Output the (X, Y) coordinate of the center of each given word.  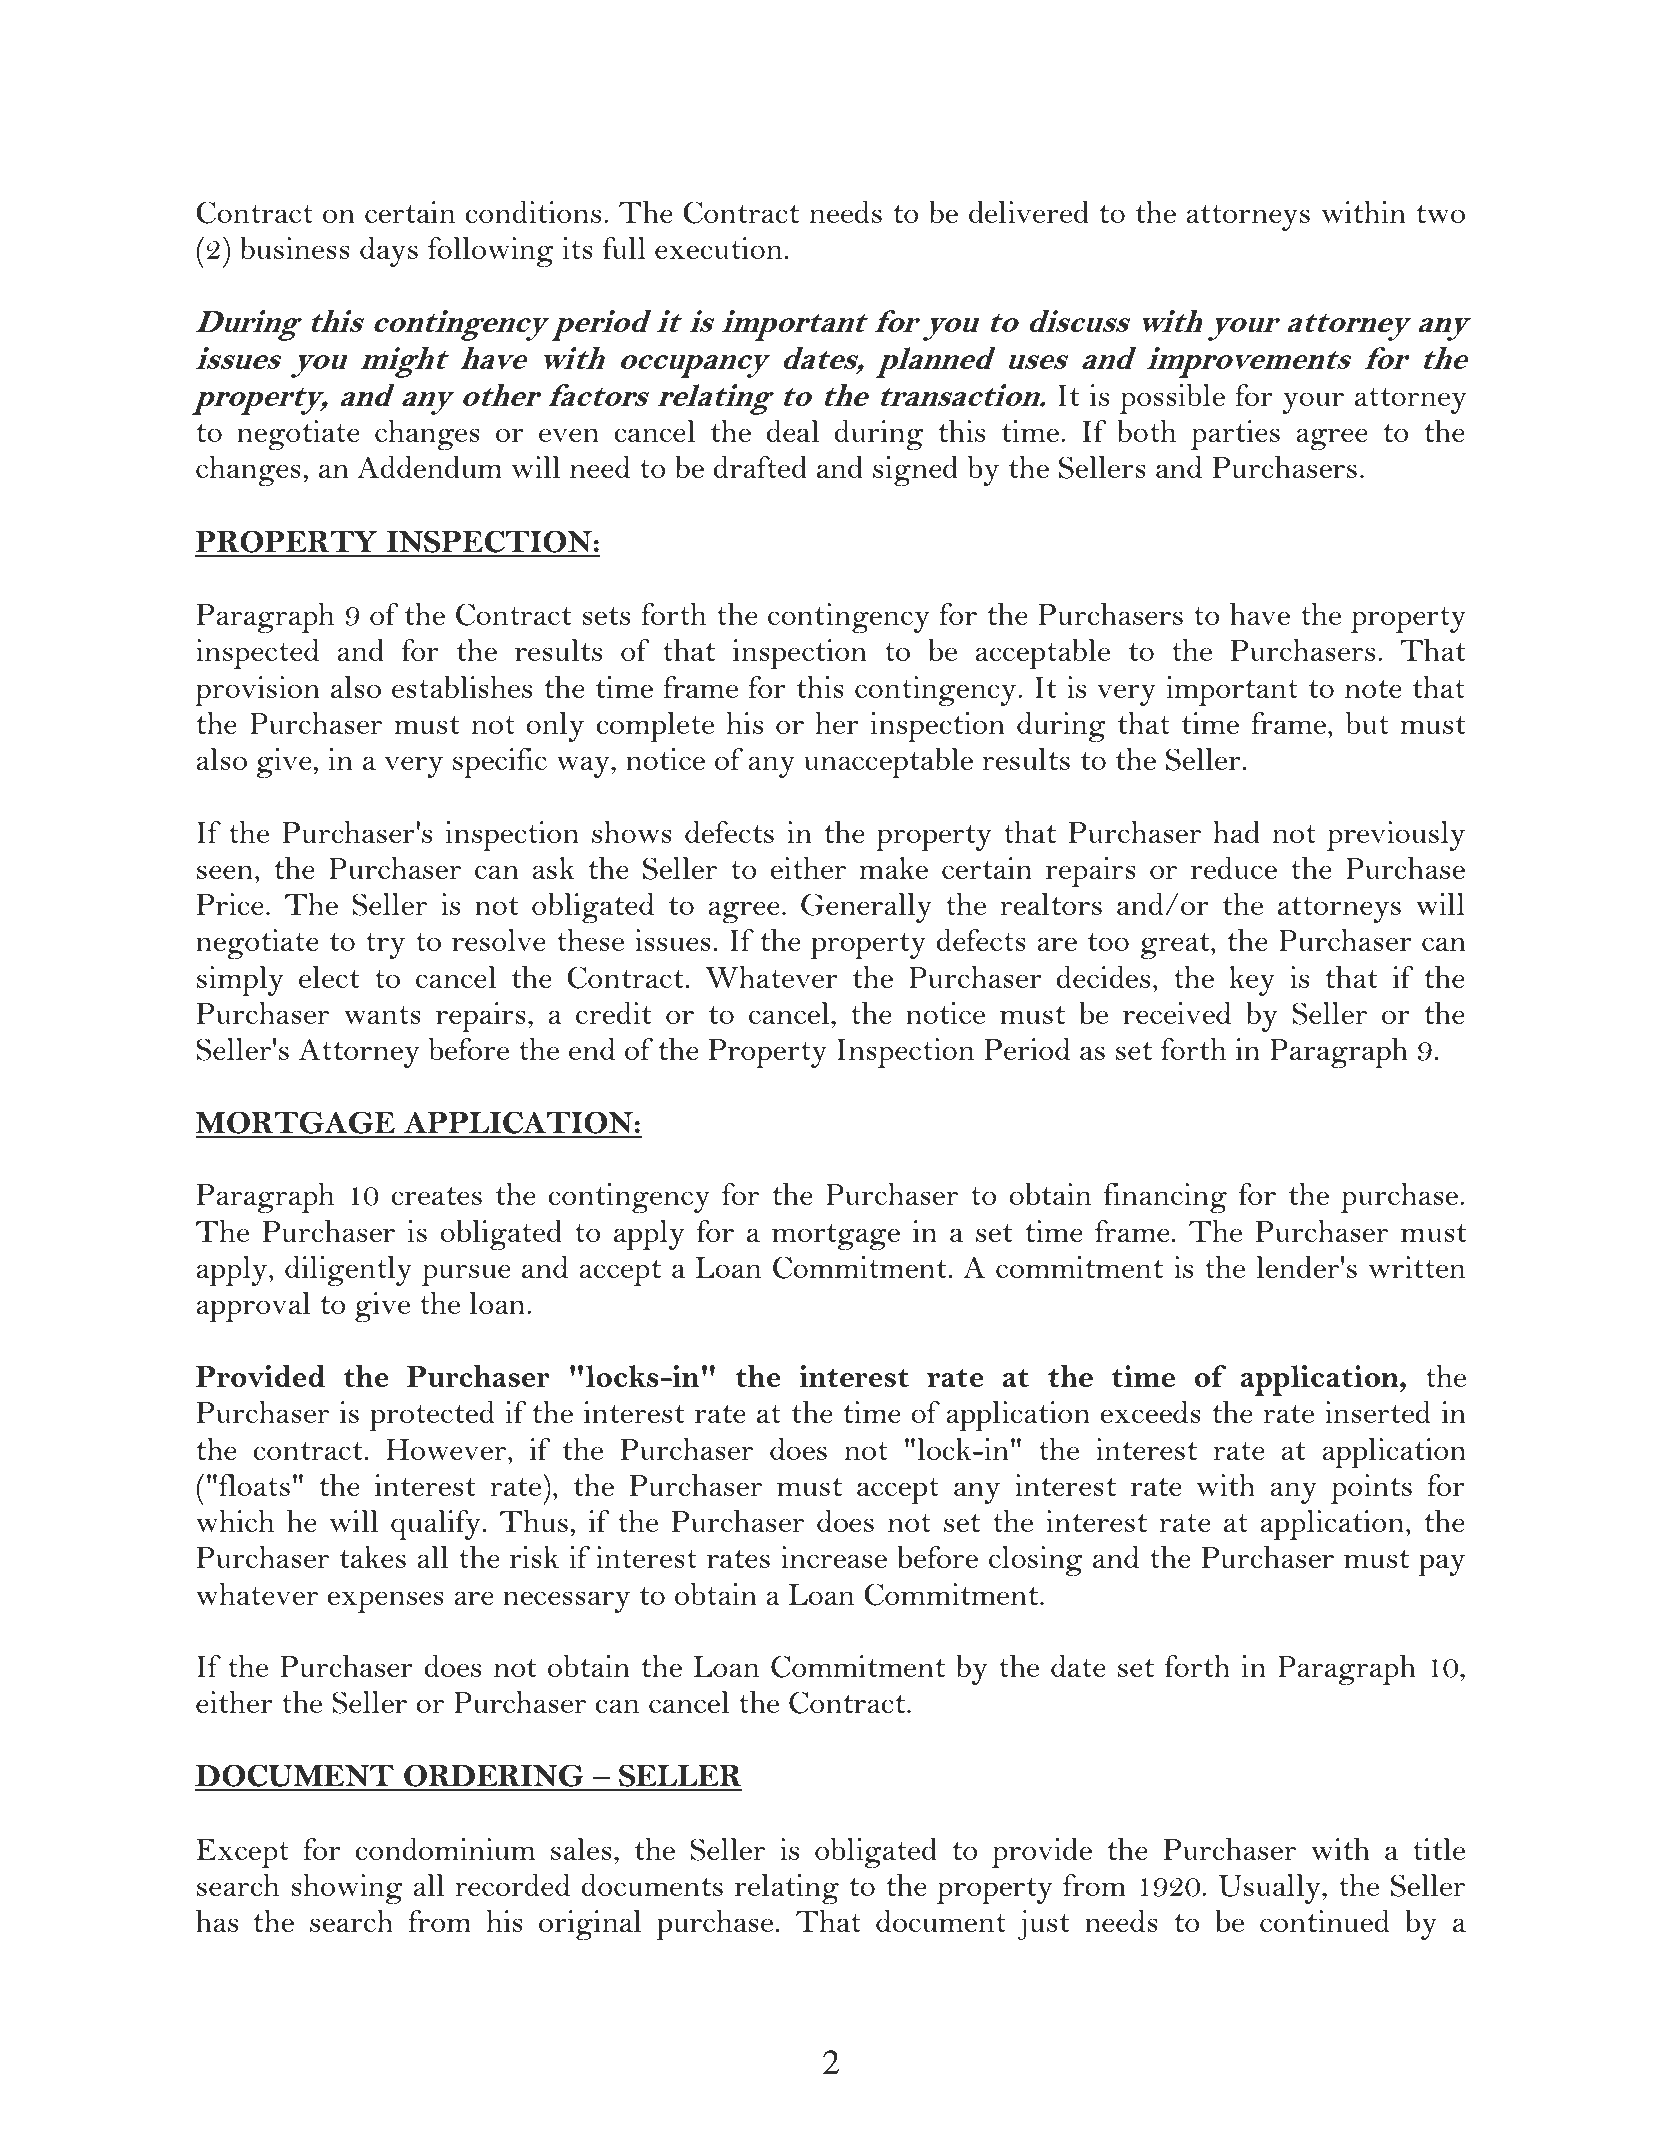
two (1440, 214)
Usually (1271, 1889)
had (1236, 832)
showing (347, 1889)
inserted (1377, 1412)
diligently (348, 1271)
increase (834, 1557)
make (893, 868)
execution (718, 248)
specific (500, 763)
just (1044, 1925)
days (389, 252)
